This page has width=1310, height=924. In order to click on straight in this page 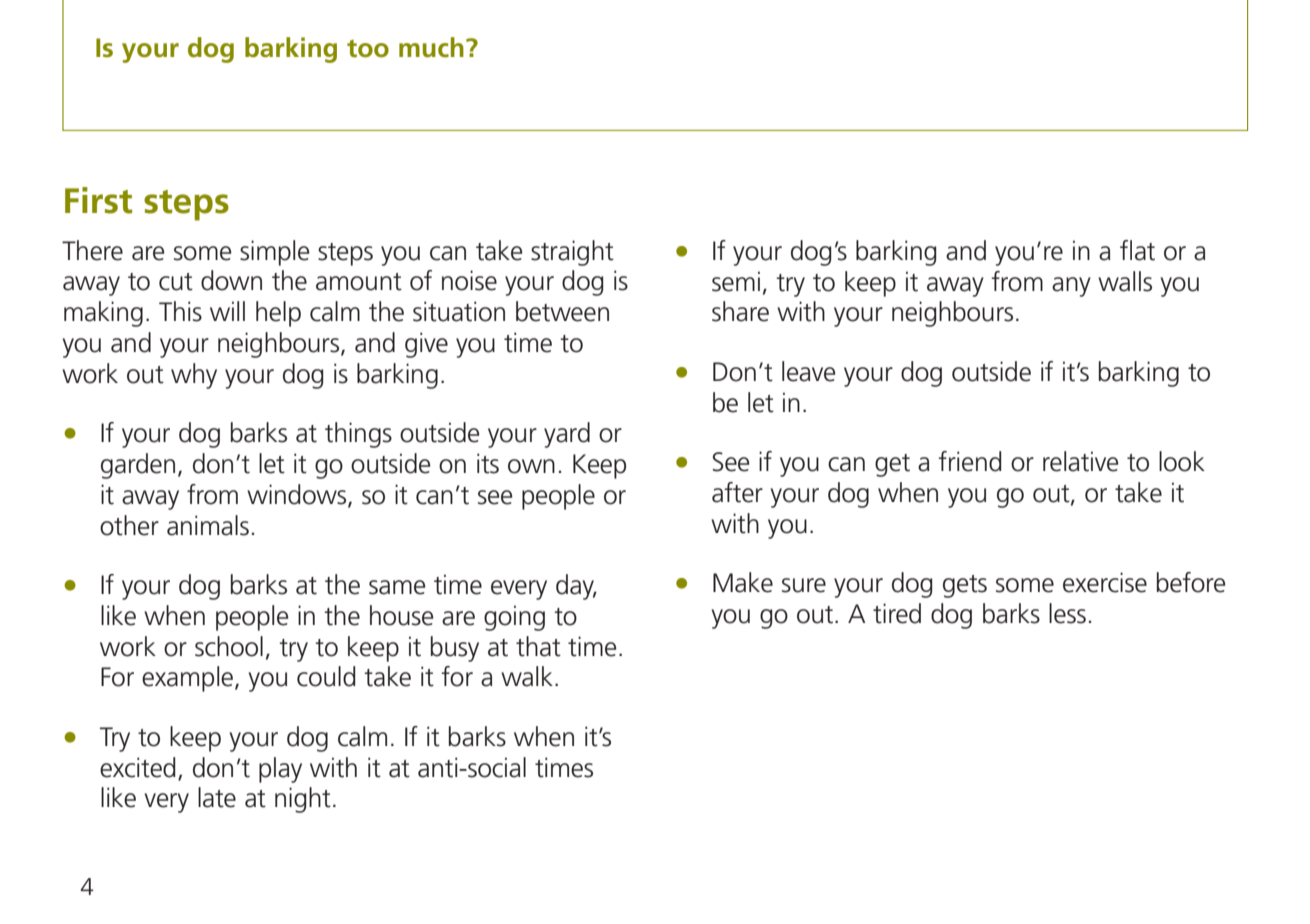, I will do `click(572, 253)`.
